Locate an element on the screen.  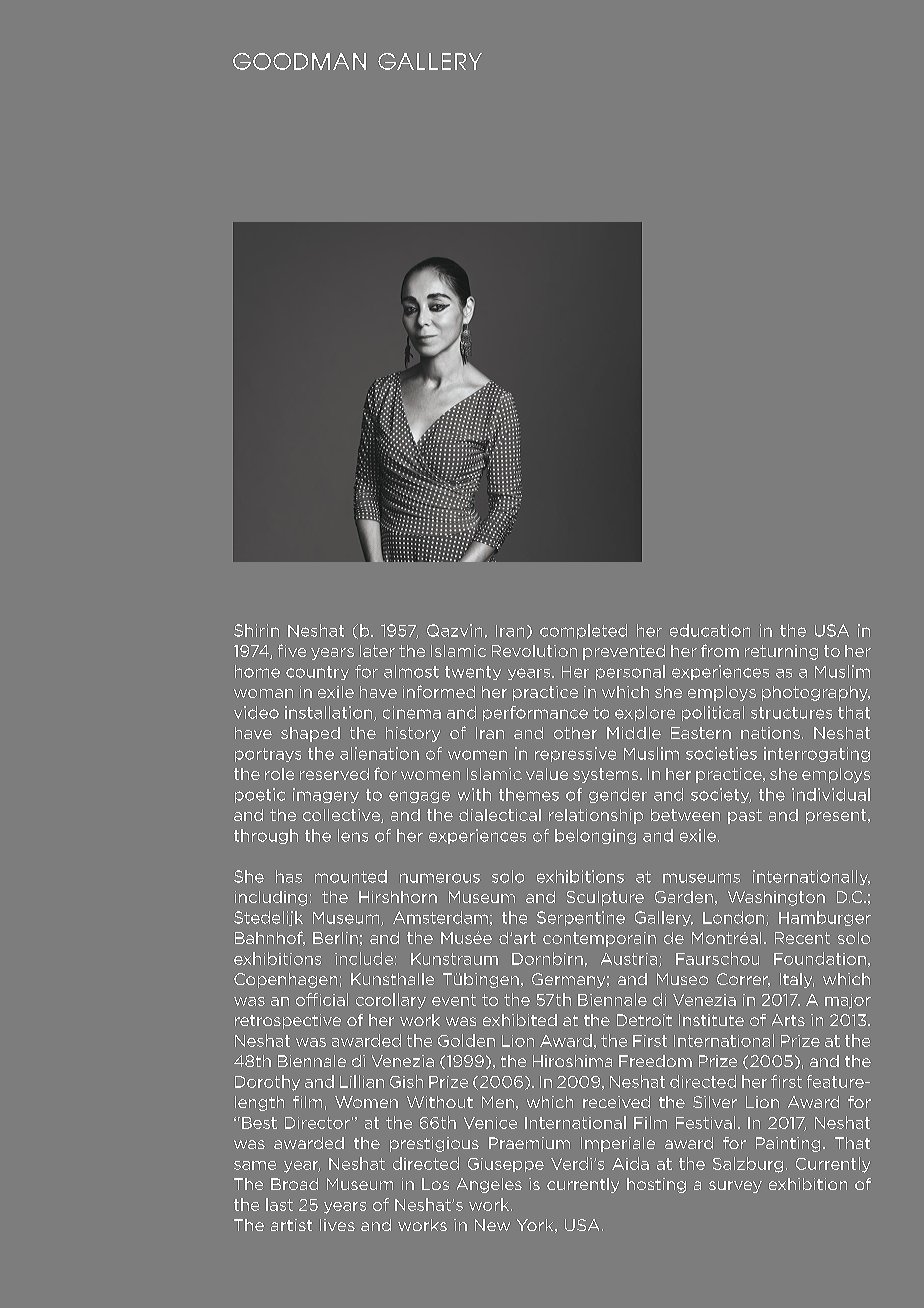
Revolution is located at coordinates (534, 651).
